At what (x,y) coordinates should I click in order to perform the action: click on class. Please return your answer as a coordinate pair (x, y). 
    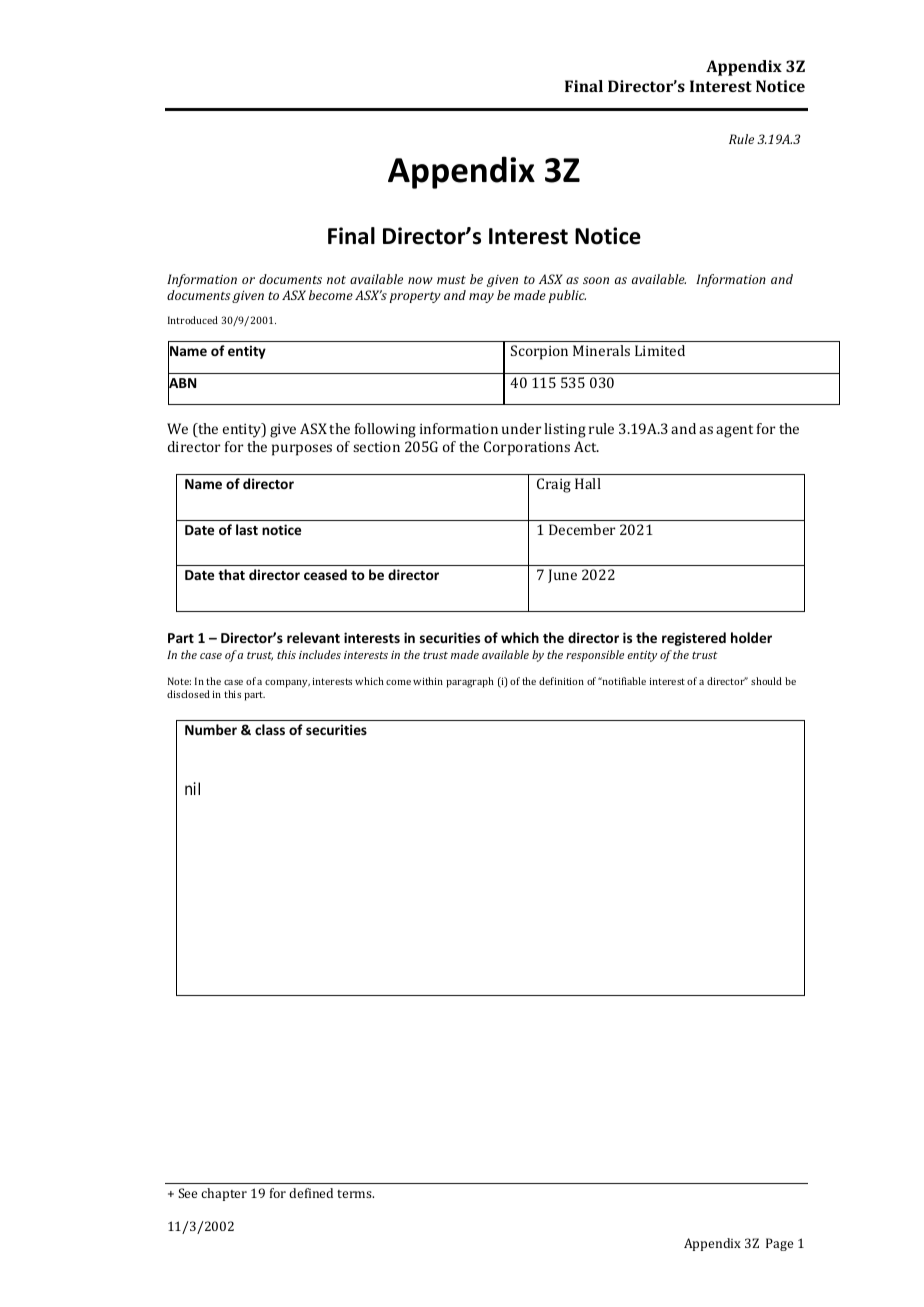
    Looking at the image, I should click on (270, 729).
